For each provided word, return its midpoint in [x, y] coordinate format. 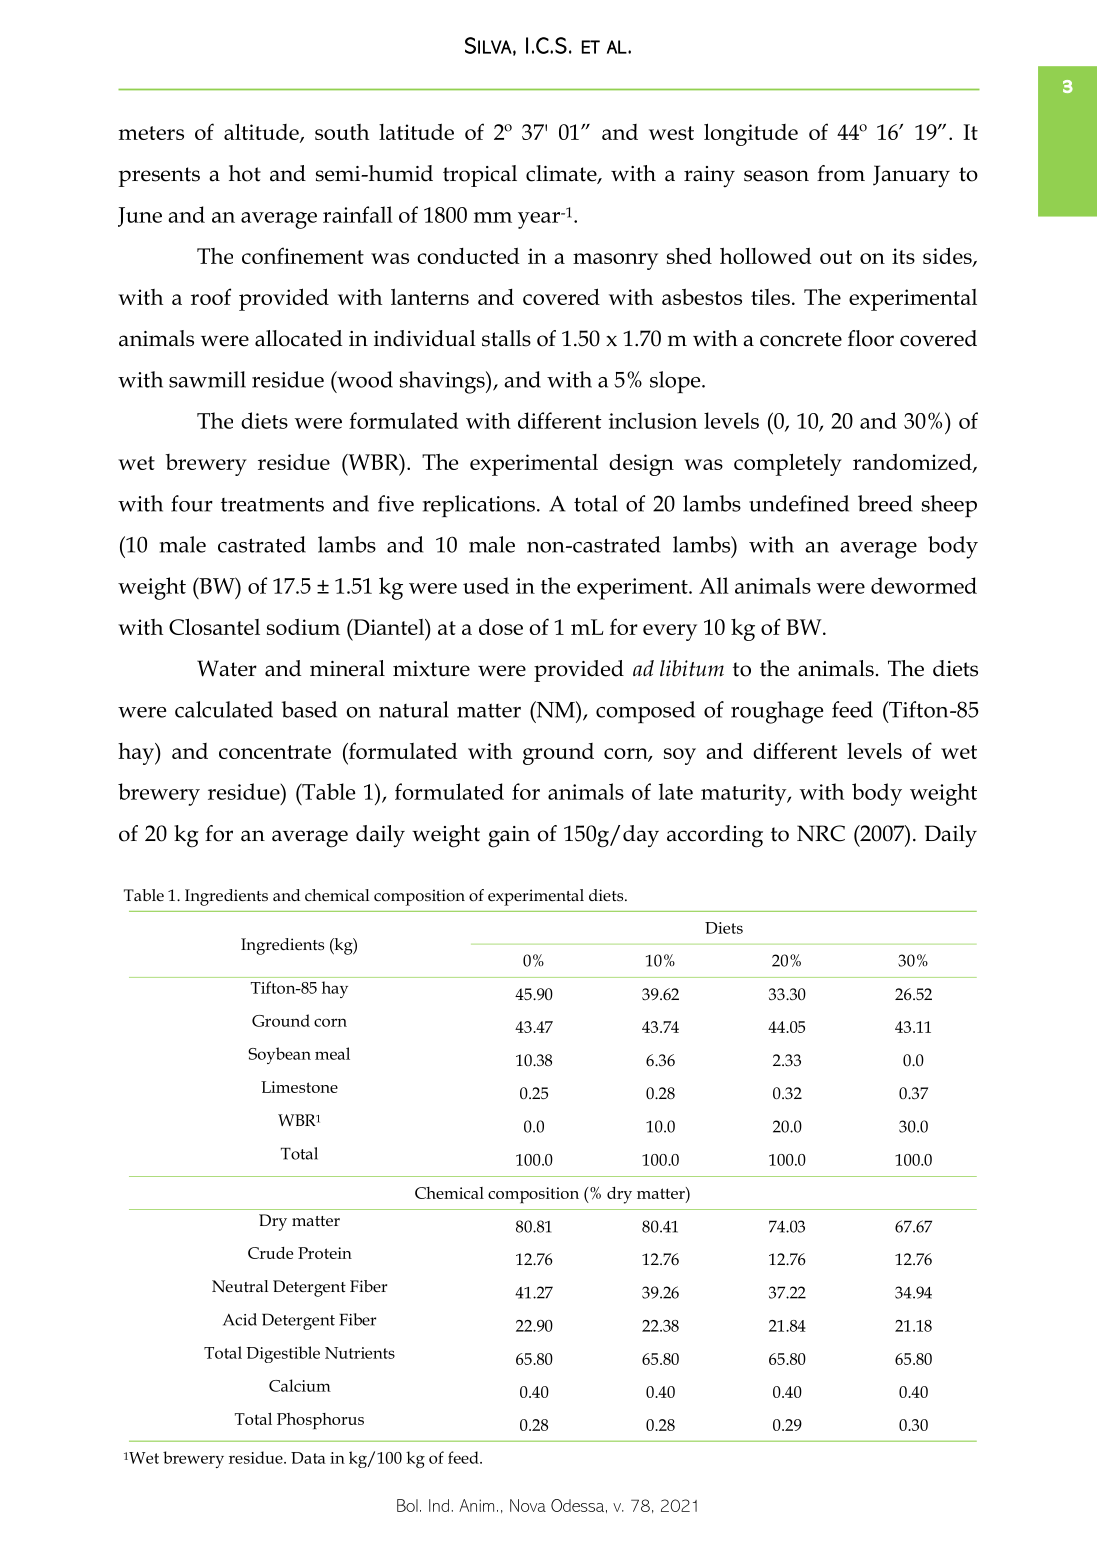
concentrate [275, 752]
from [841, 173]
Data [308, 1458]
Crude [270, 1253]
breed [885, 503]
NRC [821, 833]
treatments [272, 504]
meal [332, 1053]
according [715, 836]
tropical [480, 176]
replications [479, 506]
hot [245, 173]
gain [509, 837]
